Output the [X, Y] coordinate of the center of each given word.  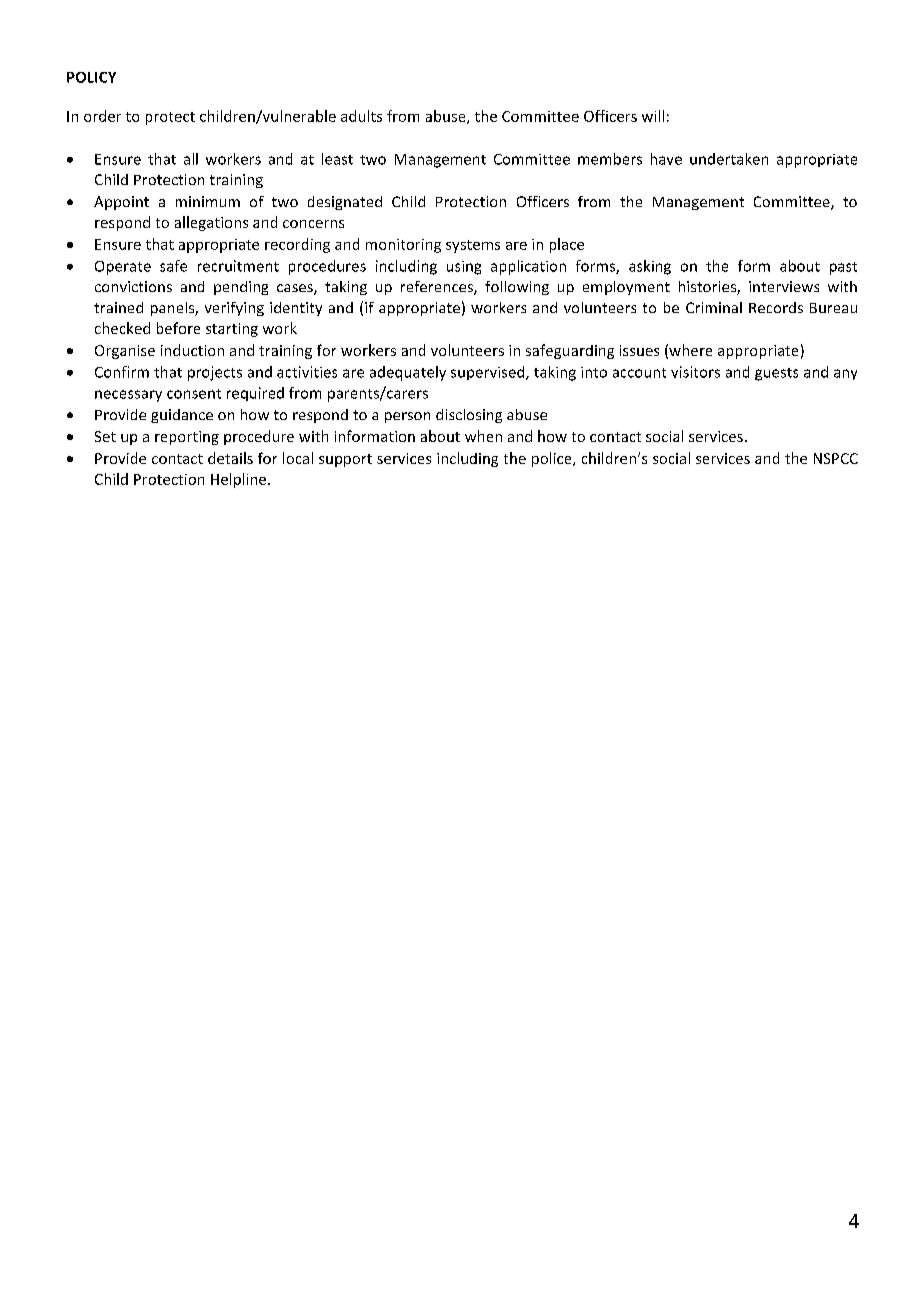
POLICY [91, 77]
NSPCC [836, 458]
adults [361, 116]
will [653, 116]
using [464, 268]
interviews [784, 286]
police [553, 459]
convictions [133, 286]
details [230, 458]
